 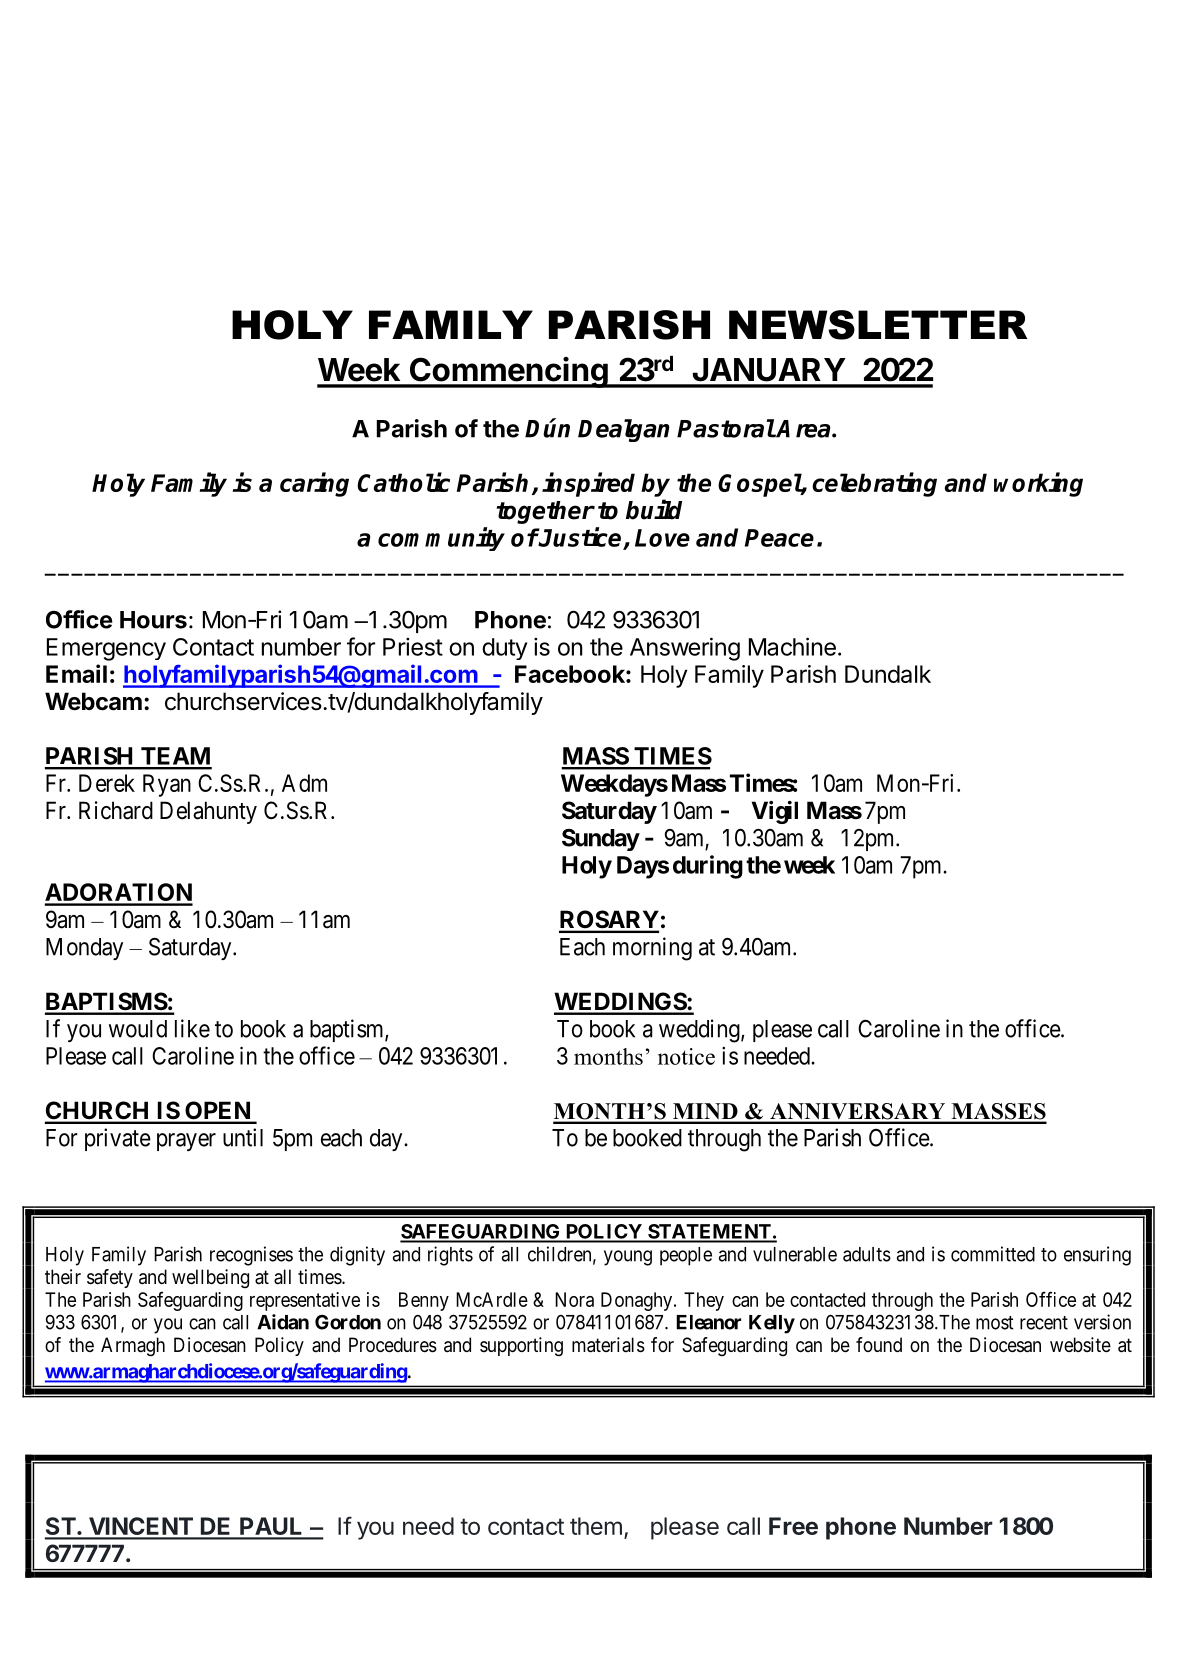 What do you see at coordinates (775, 812) in the image?
I see `Vigil` at bounding box center [775, 812].
